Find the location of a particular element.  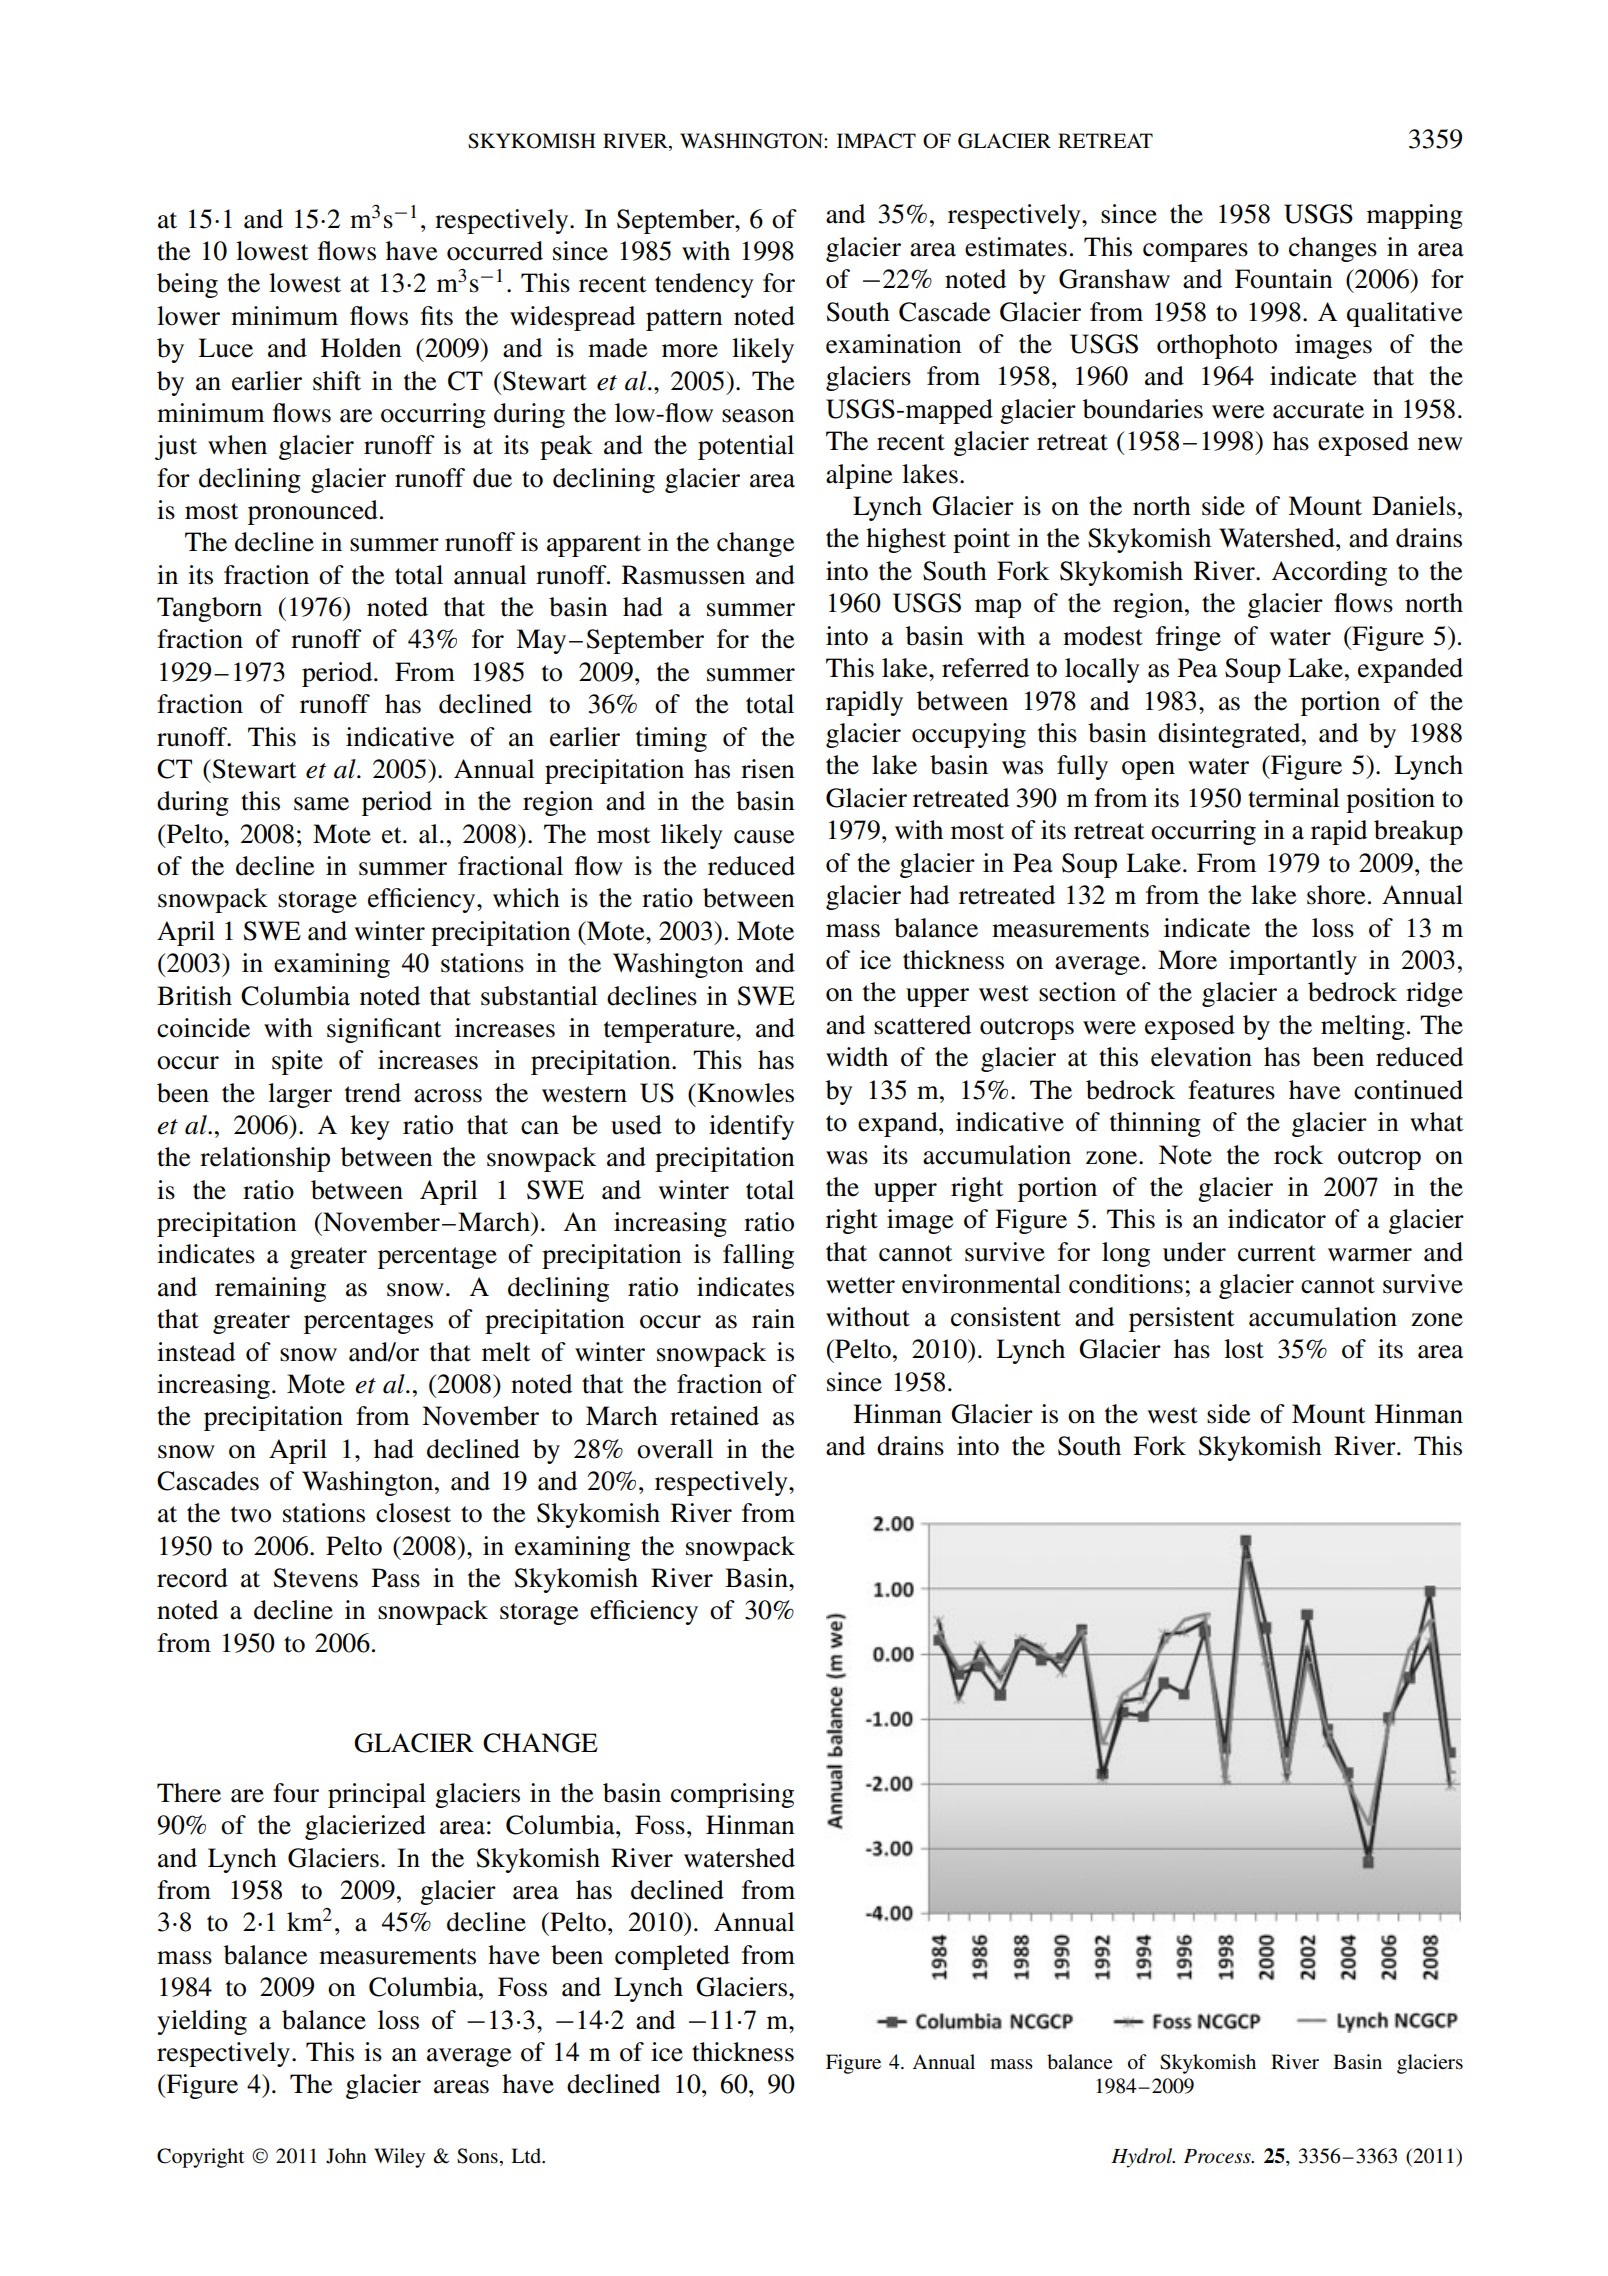

John is located at coordinates (346, 2156).
